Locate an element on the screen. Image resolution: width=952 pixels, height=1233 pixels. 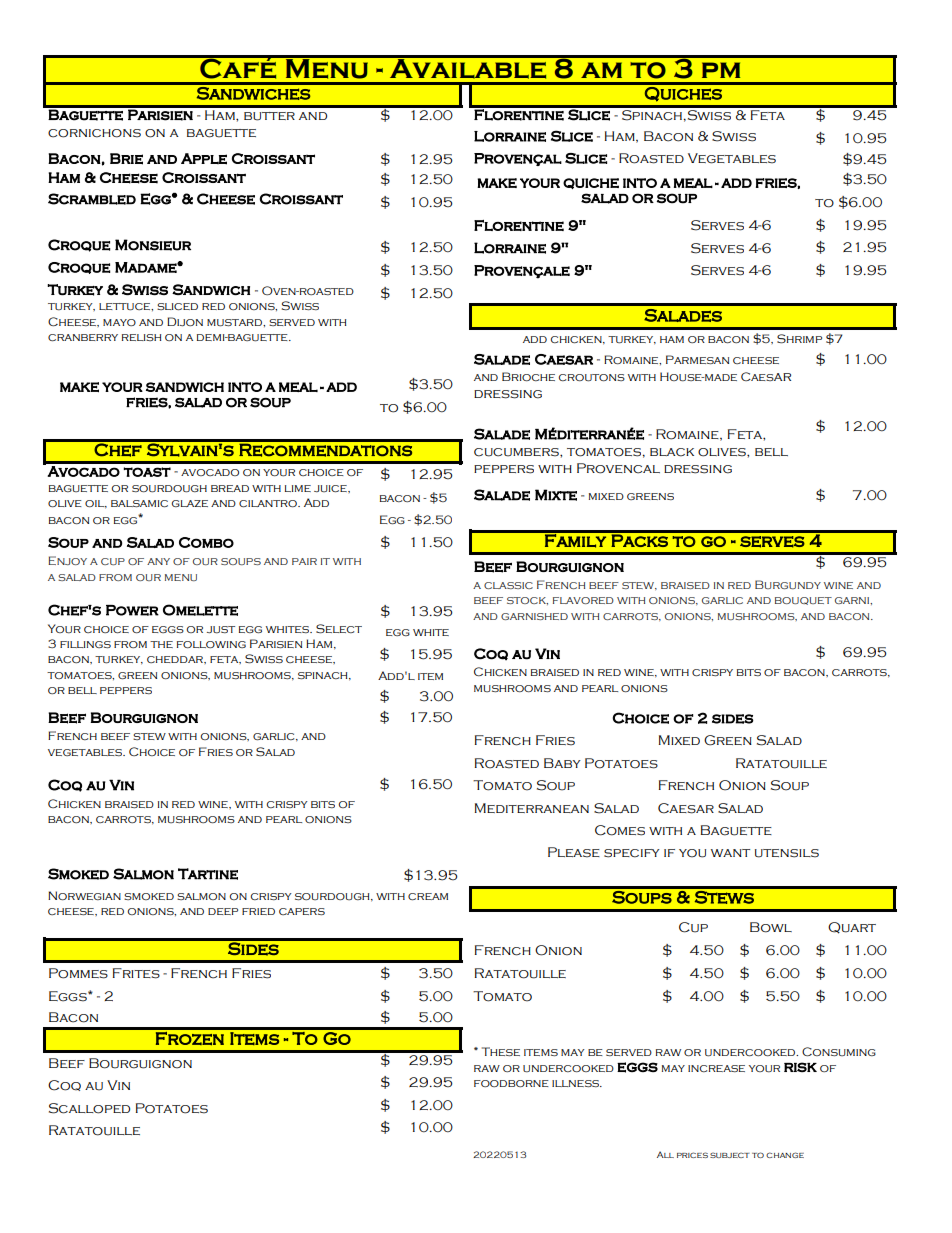
Parmesan is located at coordinates (697, 359).
